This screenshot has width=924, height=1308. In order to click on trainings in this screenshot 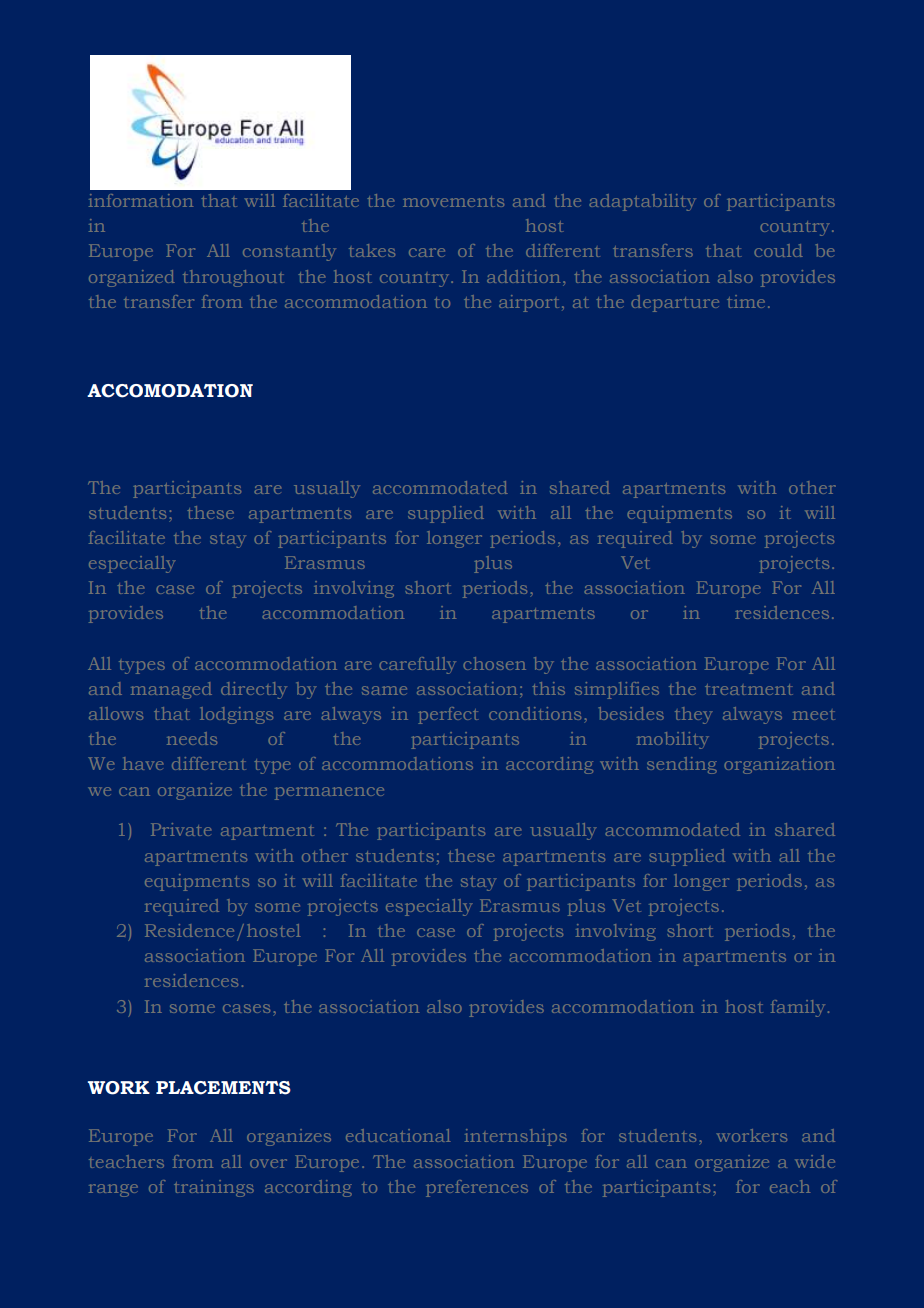, I will do `click(214, 1188)`.
